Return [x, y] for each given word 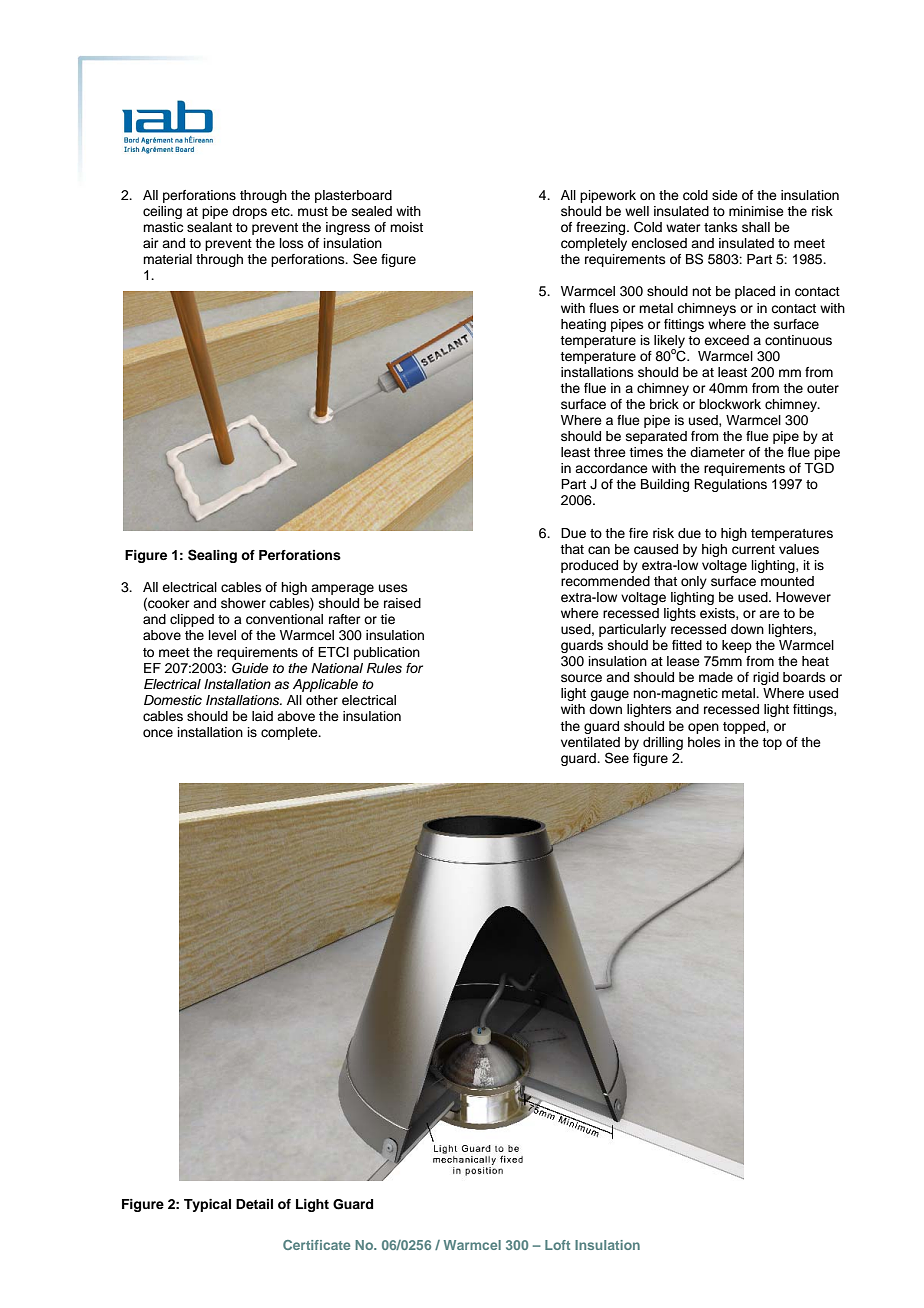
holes [704, 742]
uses [393, 588]
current [753, 550]
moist [406, 227]
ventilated [590, 742]
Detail [254, 1204]
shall [756, 227]
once [158, 733]
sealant [209, 227]
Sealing [212, 556]
